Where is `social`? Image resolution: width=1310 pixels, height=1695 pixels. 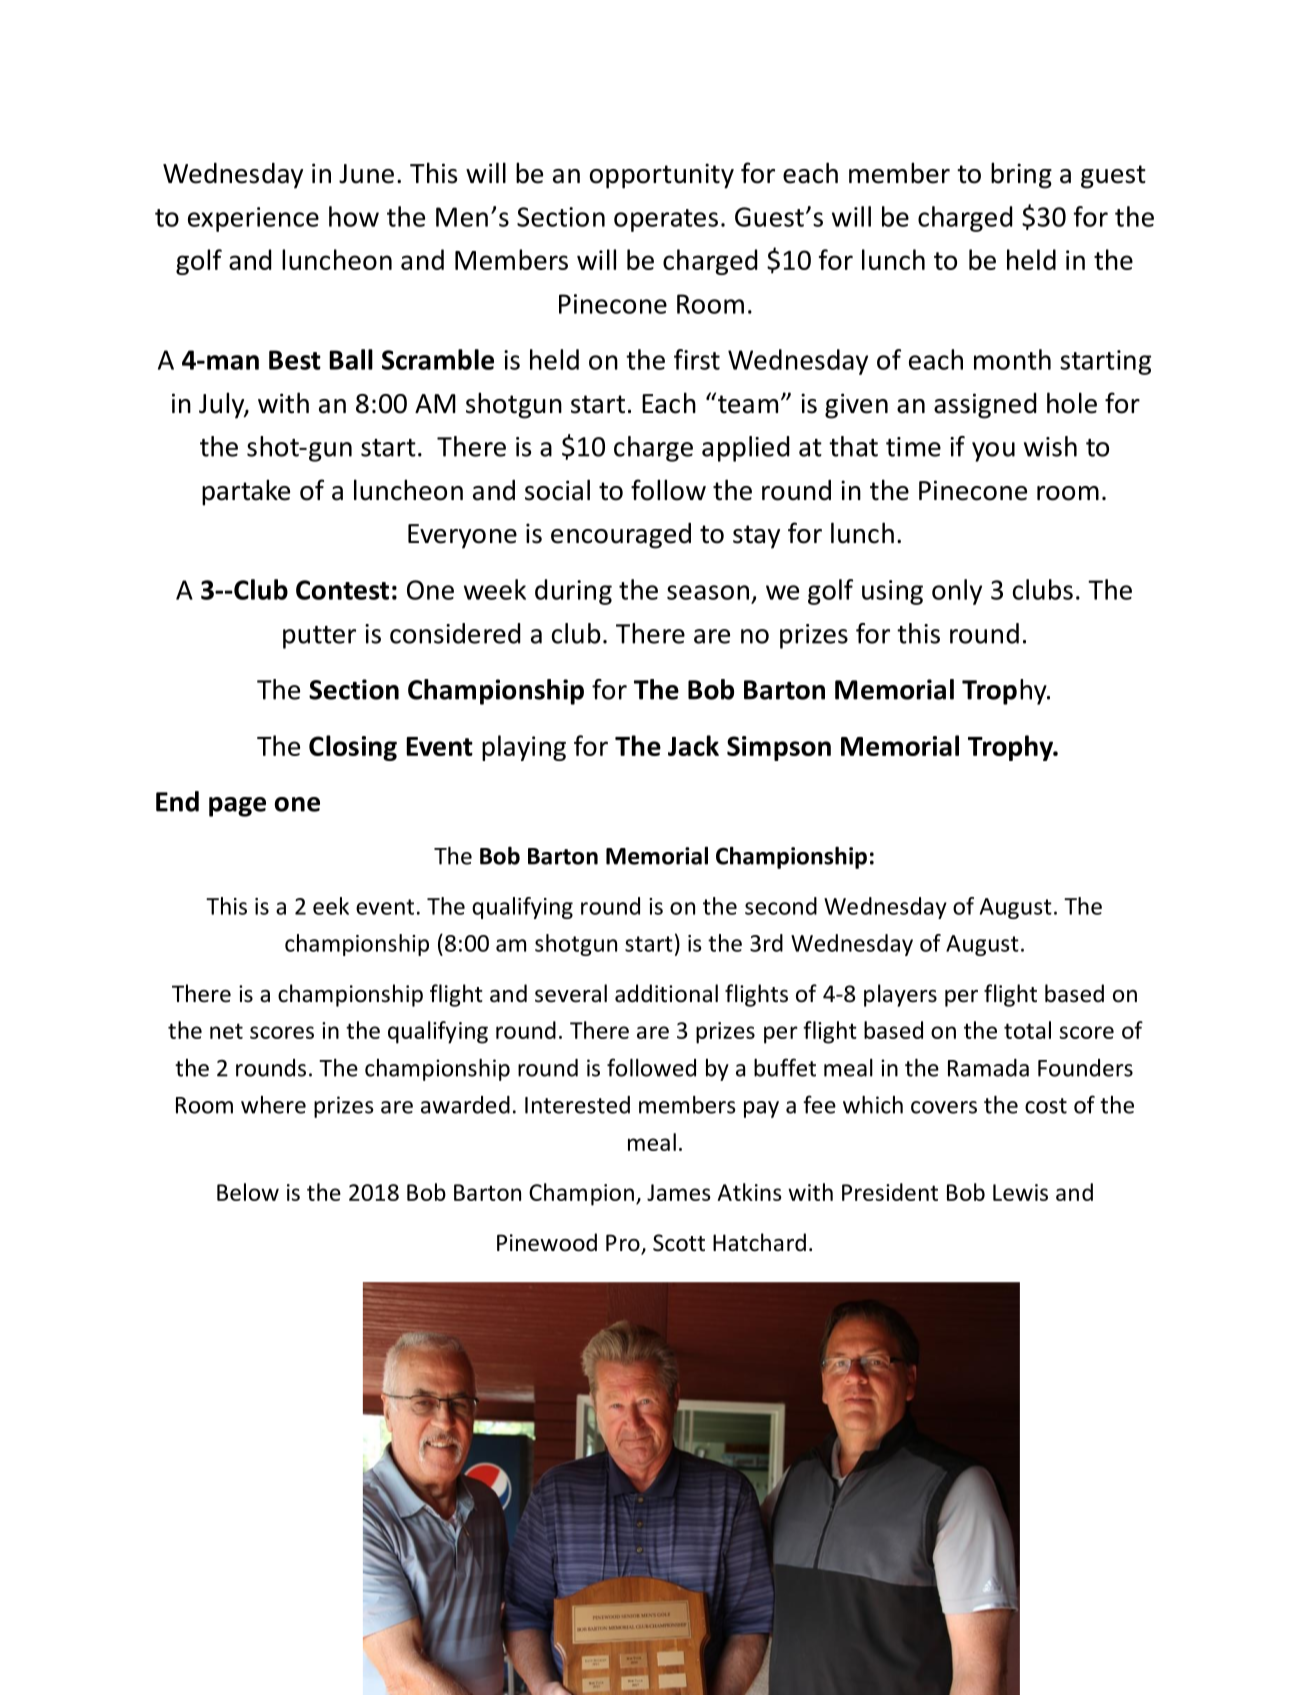
social is located at coordinates (557, 490).
